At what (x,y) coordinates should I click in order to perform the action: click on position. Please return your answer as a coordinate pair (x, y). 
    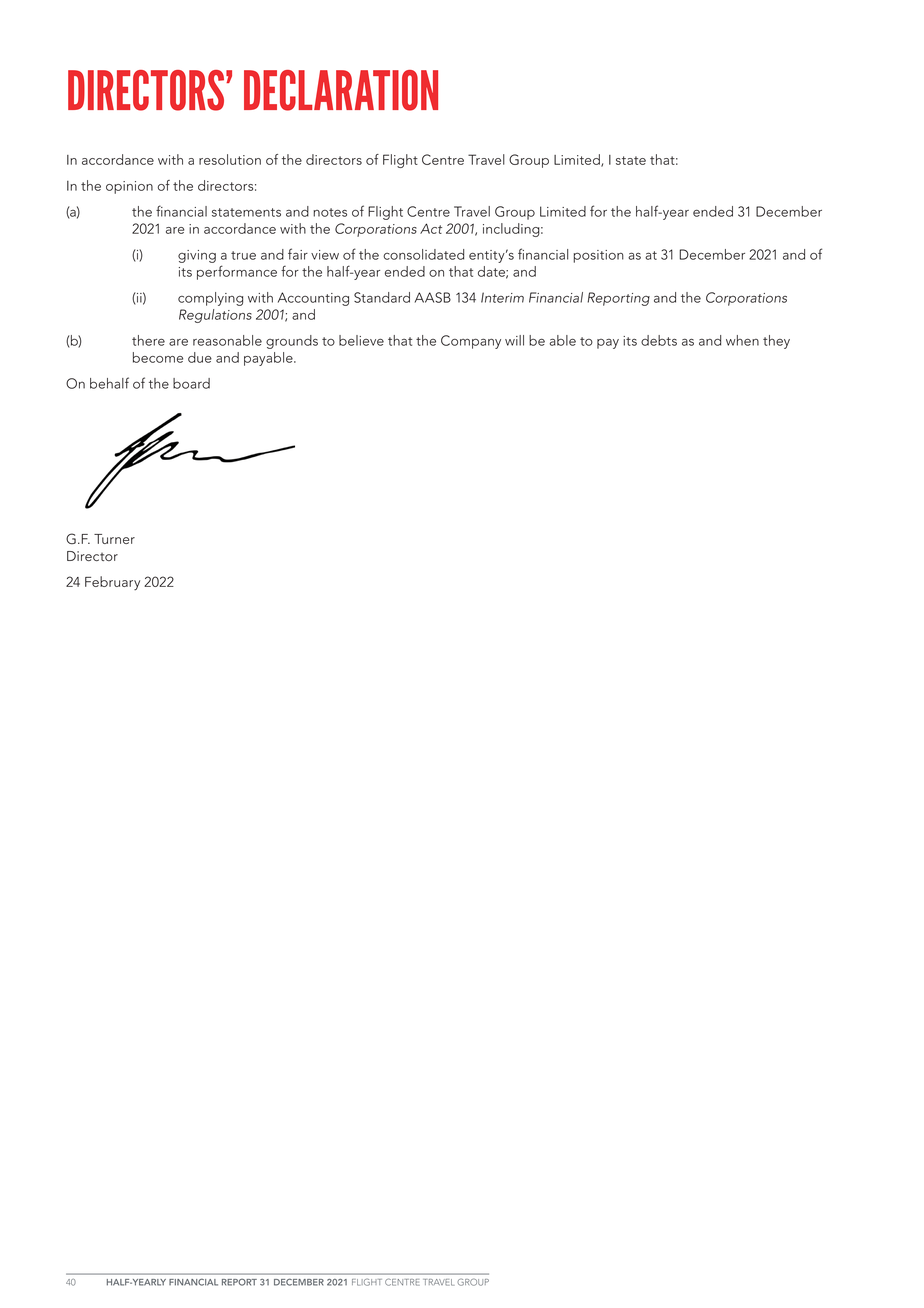
    Looking at the image, I should click on (598, 256).
